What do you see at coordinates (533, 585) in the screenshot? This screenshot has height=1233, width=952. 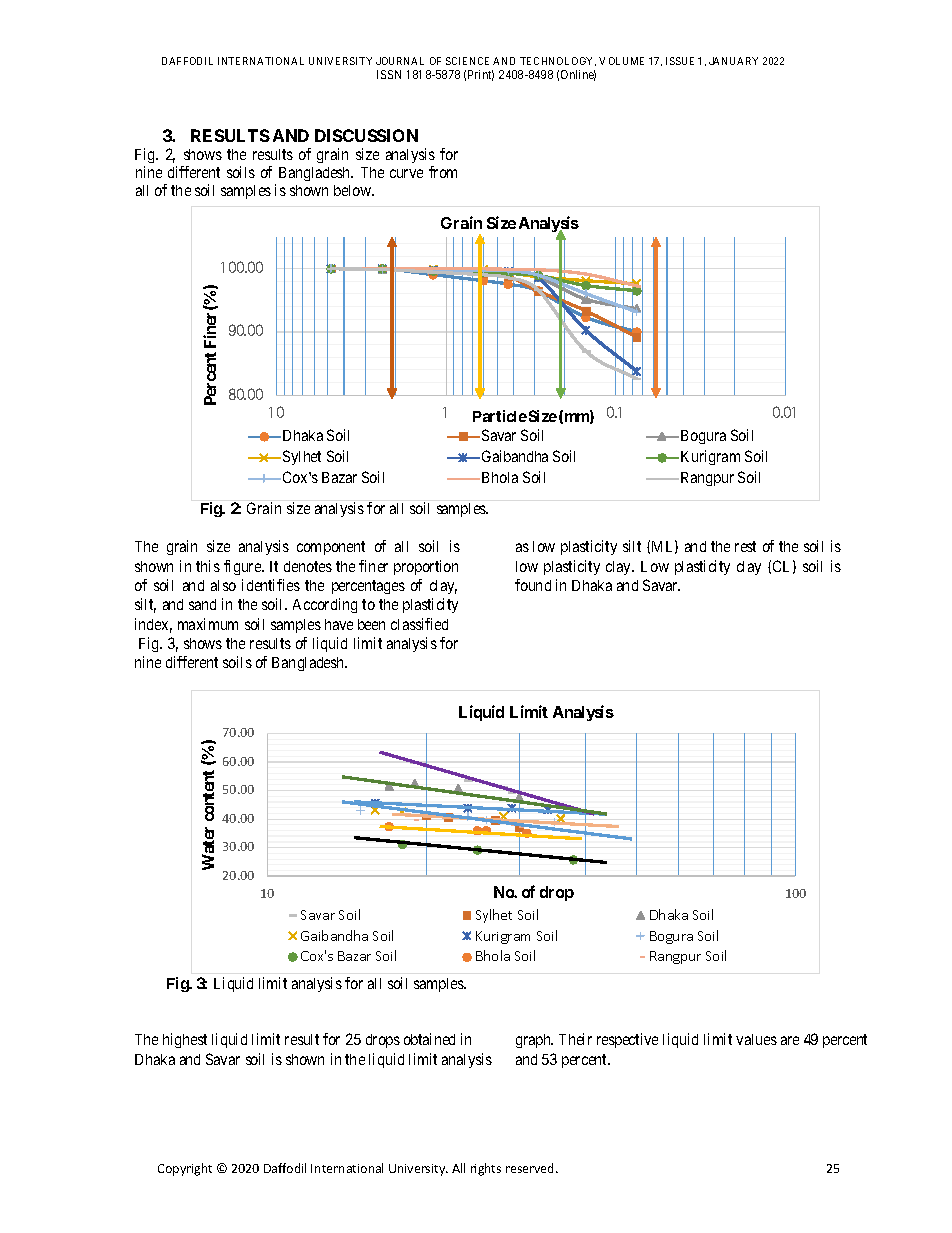 I see `found` at bounding box center [533, 585].
